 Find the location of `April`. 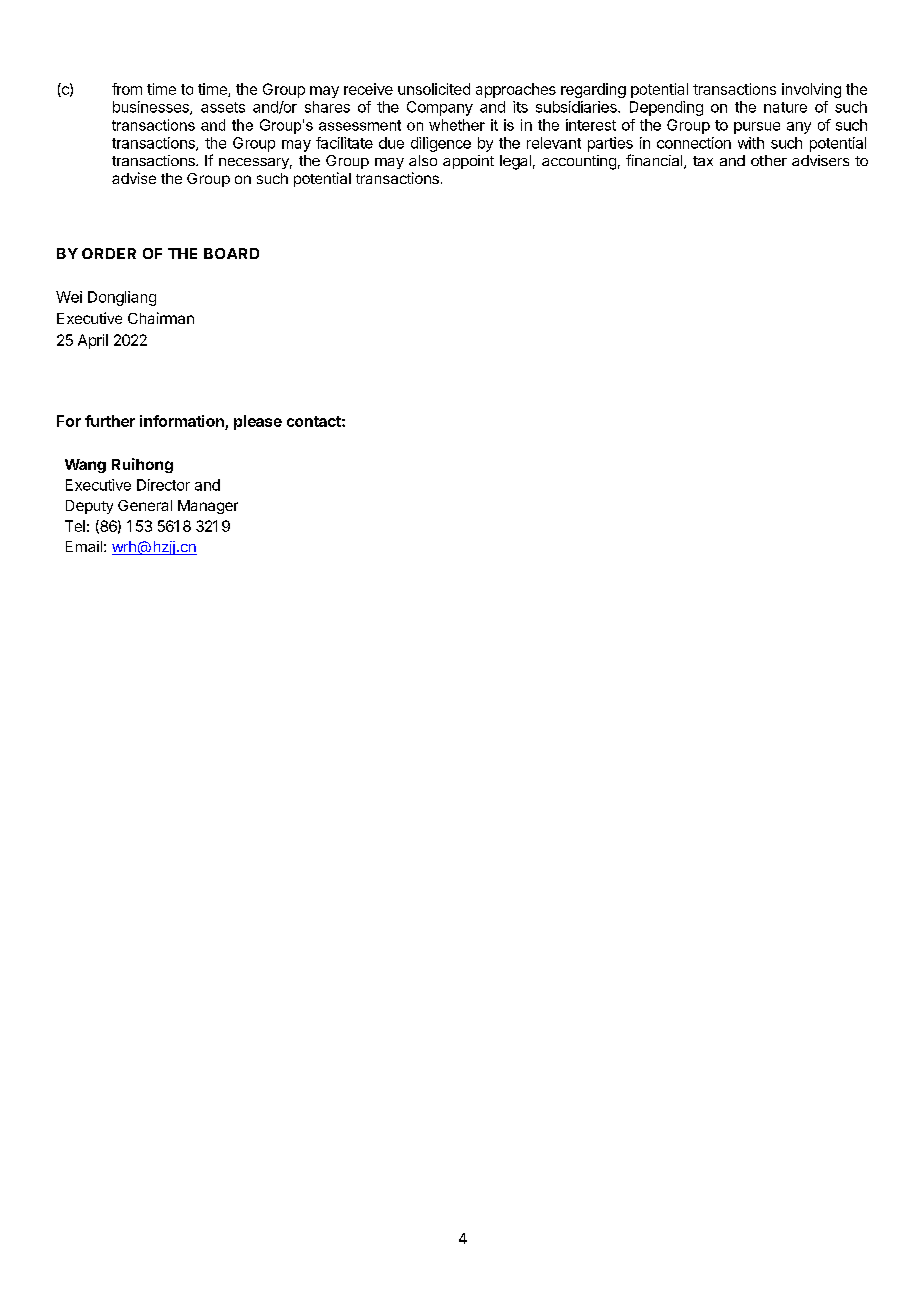

April is located at coordinates (93, 341).
